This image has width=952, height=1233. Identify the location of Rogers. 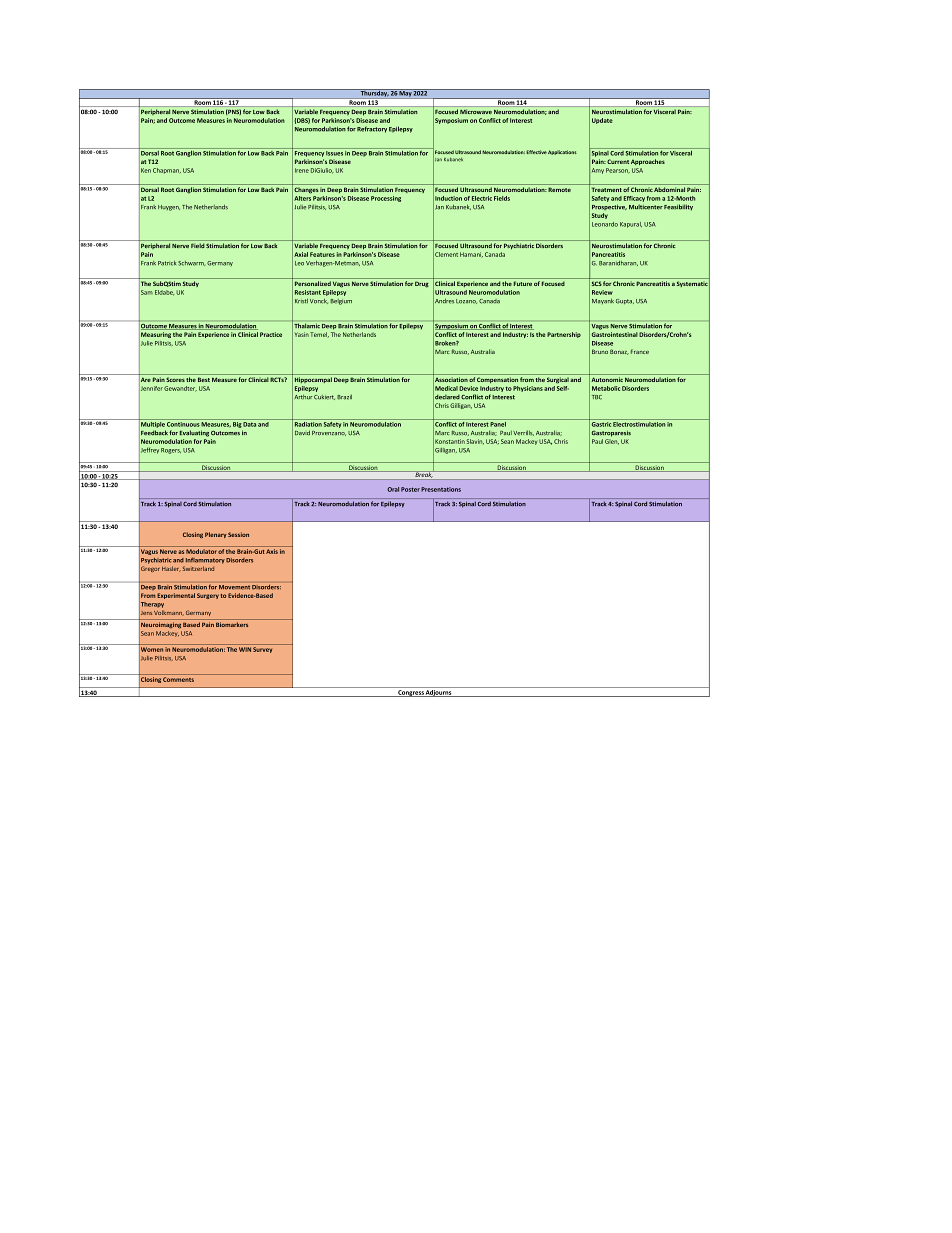
(171, 451).
